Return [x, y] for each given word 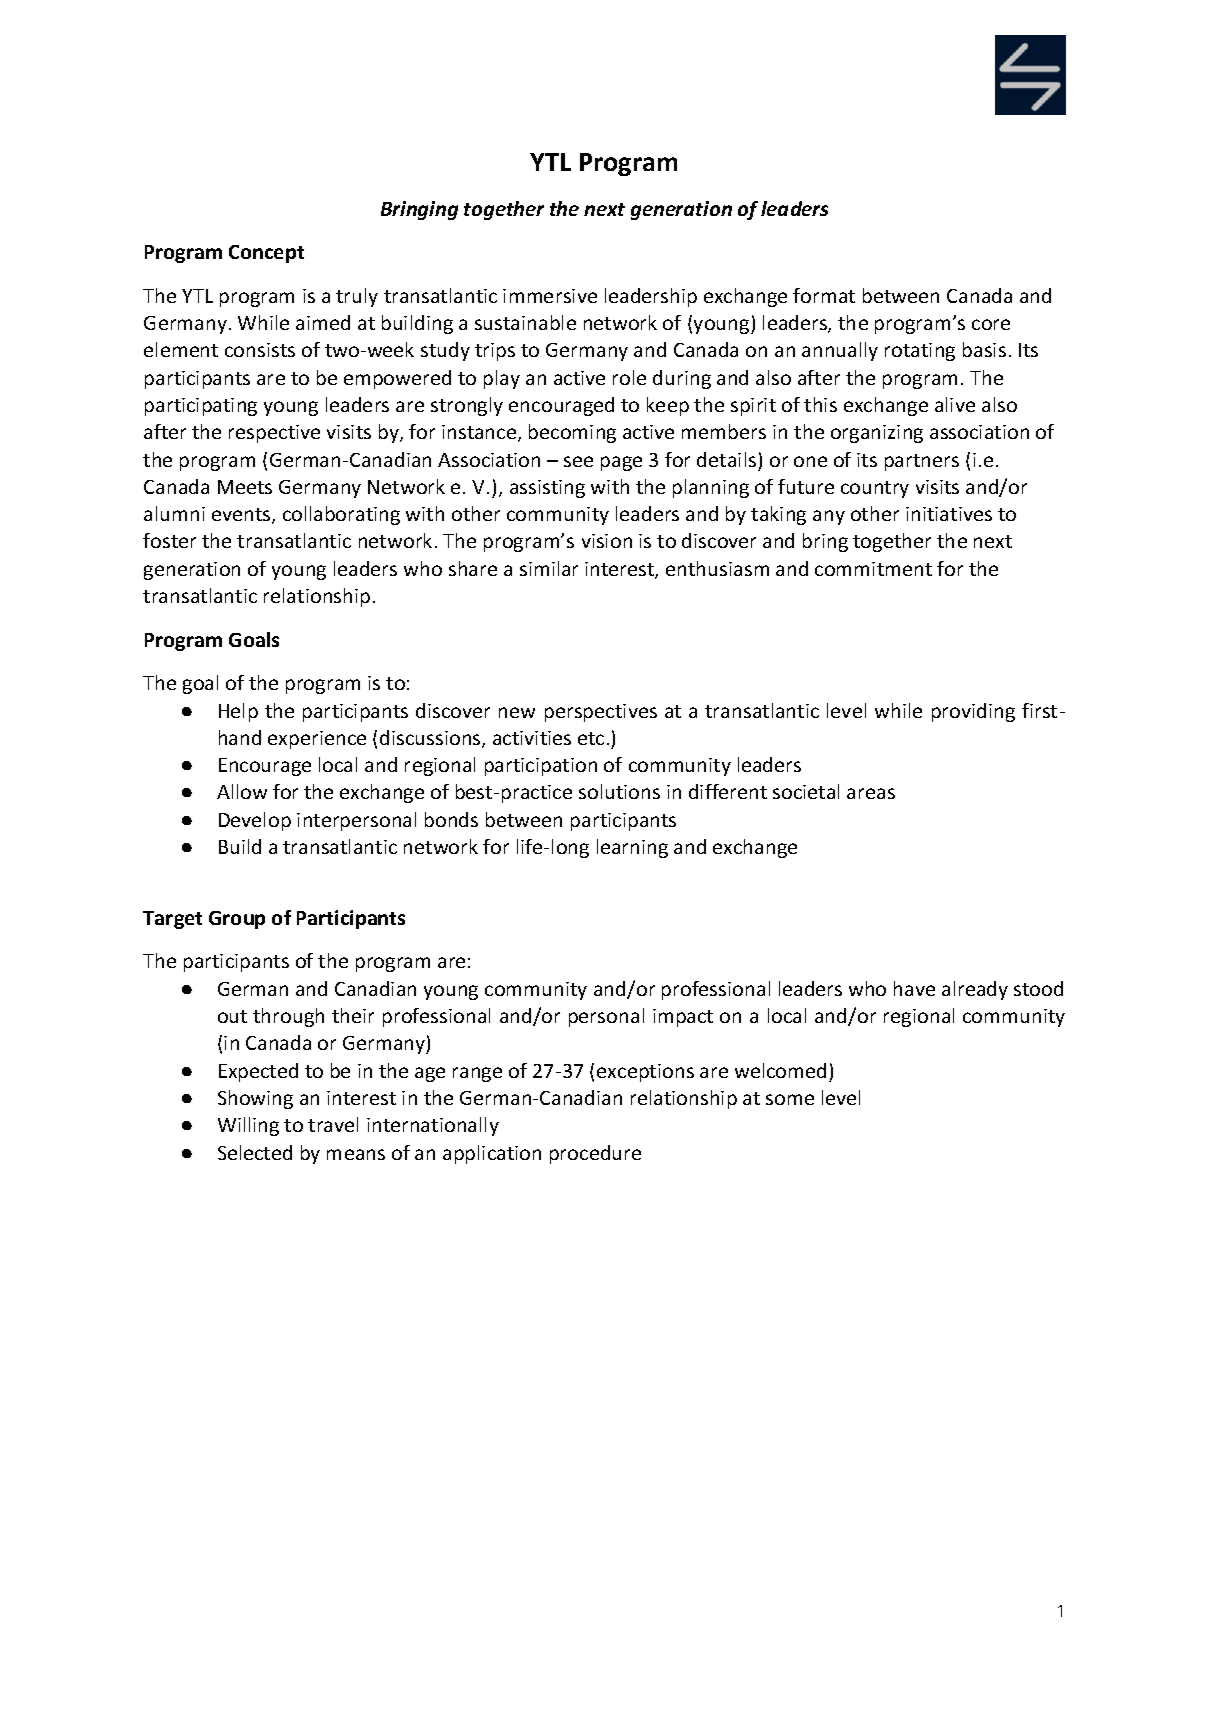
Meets [245, 487]
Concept [266, 254]
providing [973, 712]
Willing [248, 1126]
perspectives [601, 713]
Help [238, 712]
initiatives [949, 514]
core [991, 324]
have [914, 988]
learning [632, 848]
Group [237, 920]
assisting [547, 489]
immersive [550, 296]
